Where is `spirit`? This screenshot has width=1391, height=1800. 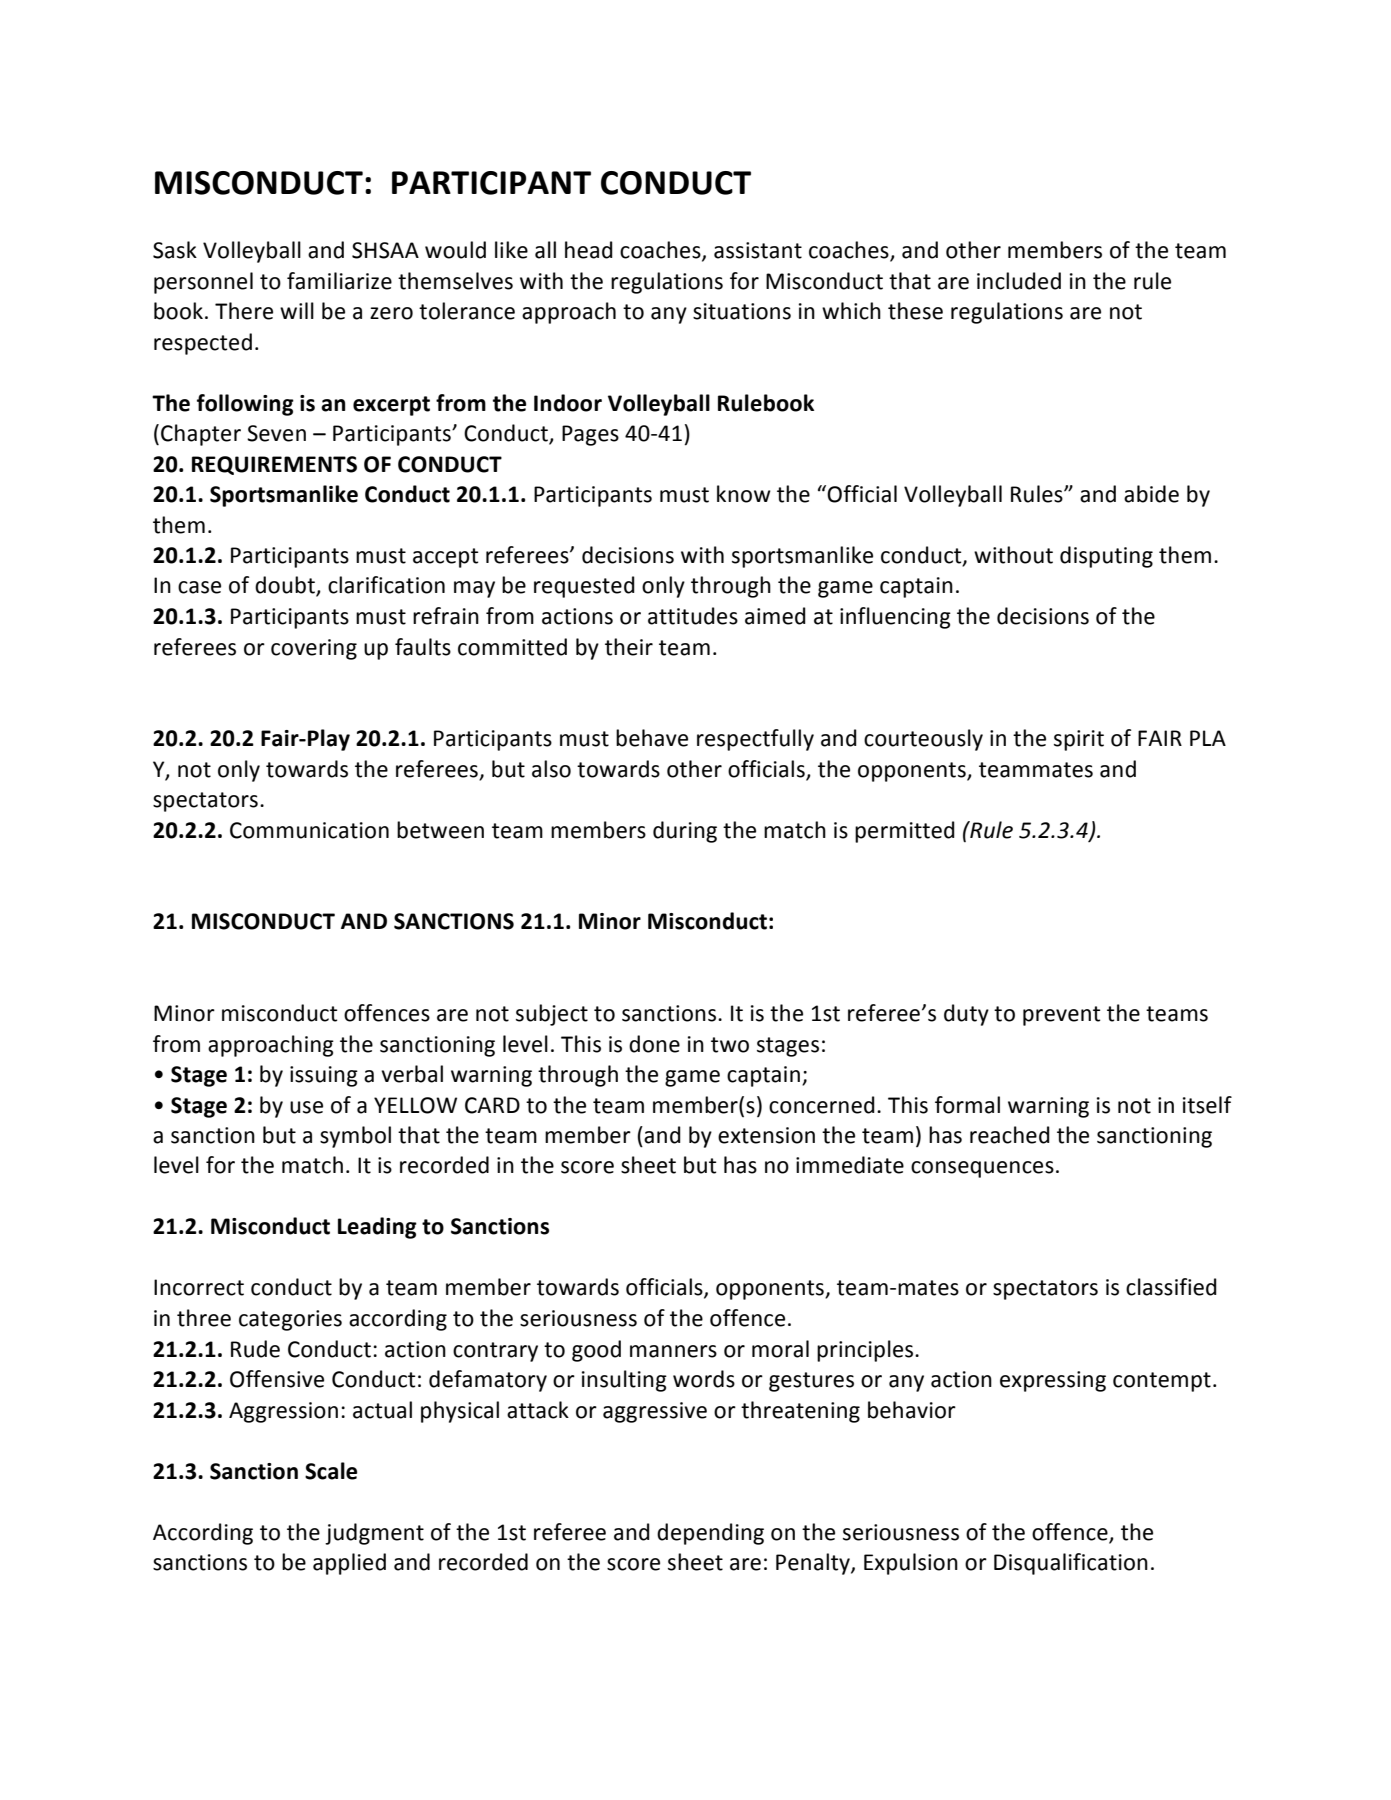 spirit is located at coordinates (1079, 740).
